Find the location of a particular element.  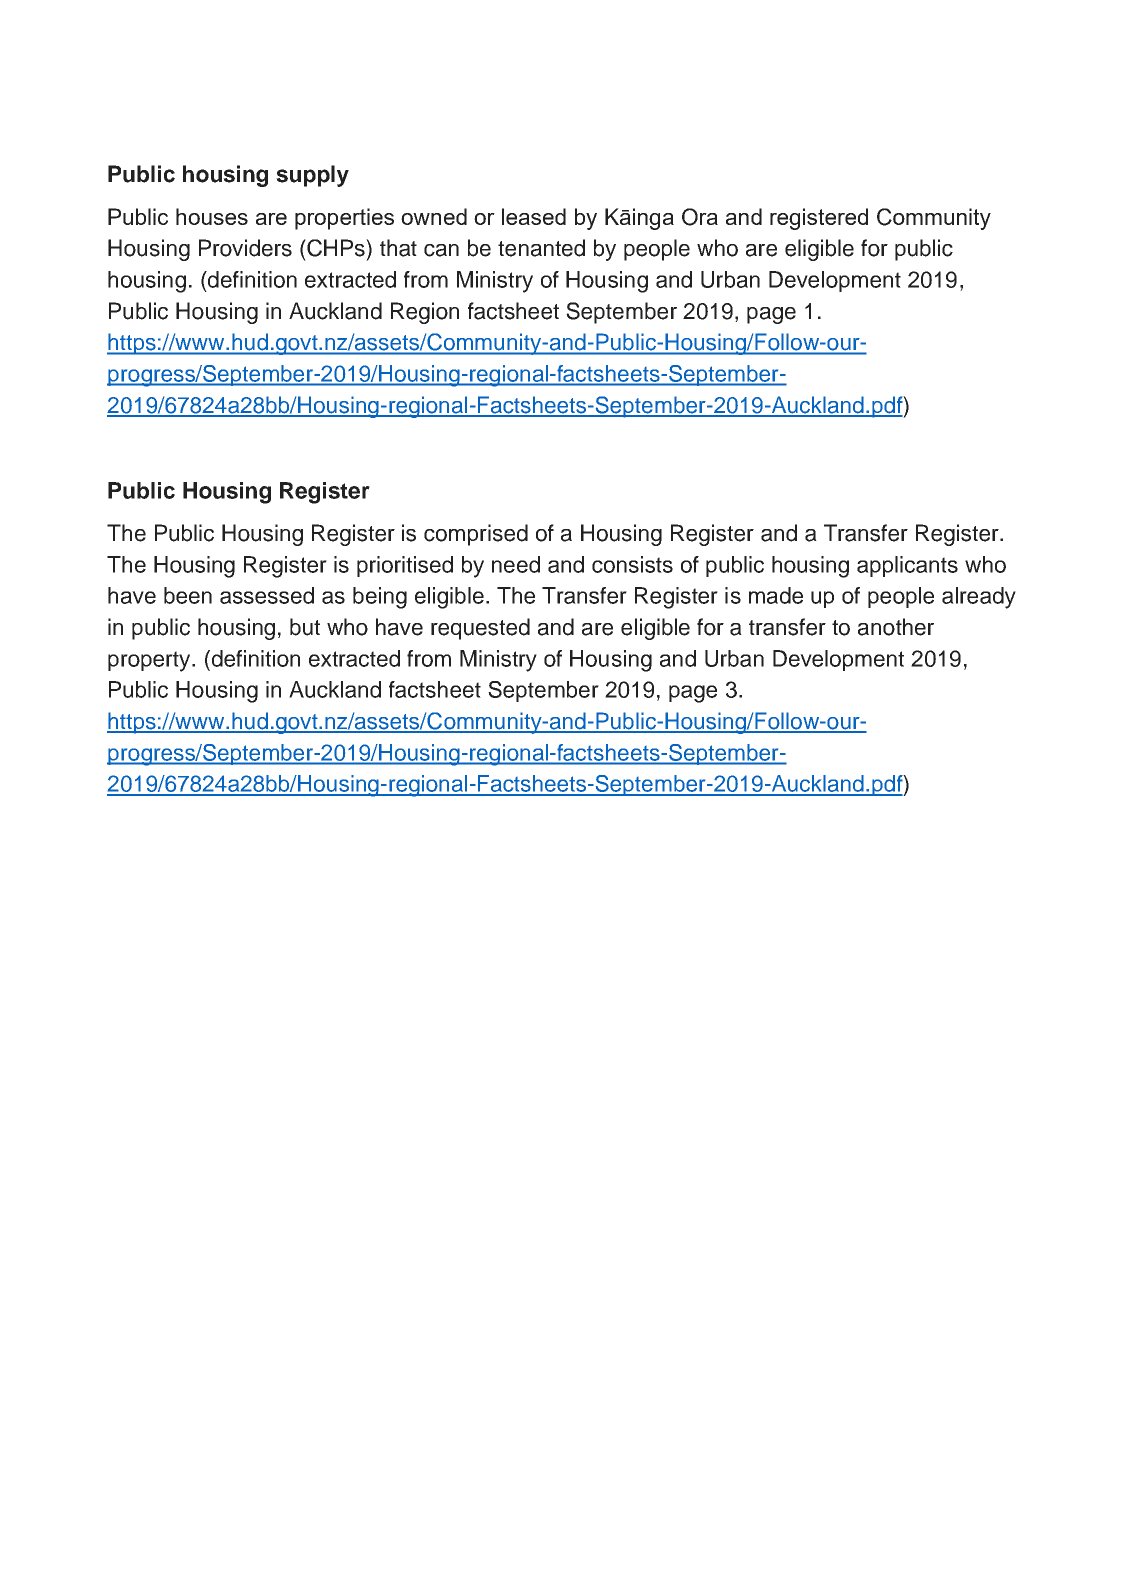

Ora is located at coordinates (700, 217).
